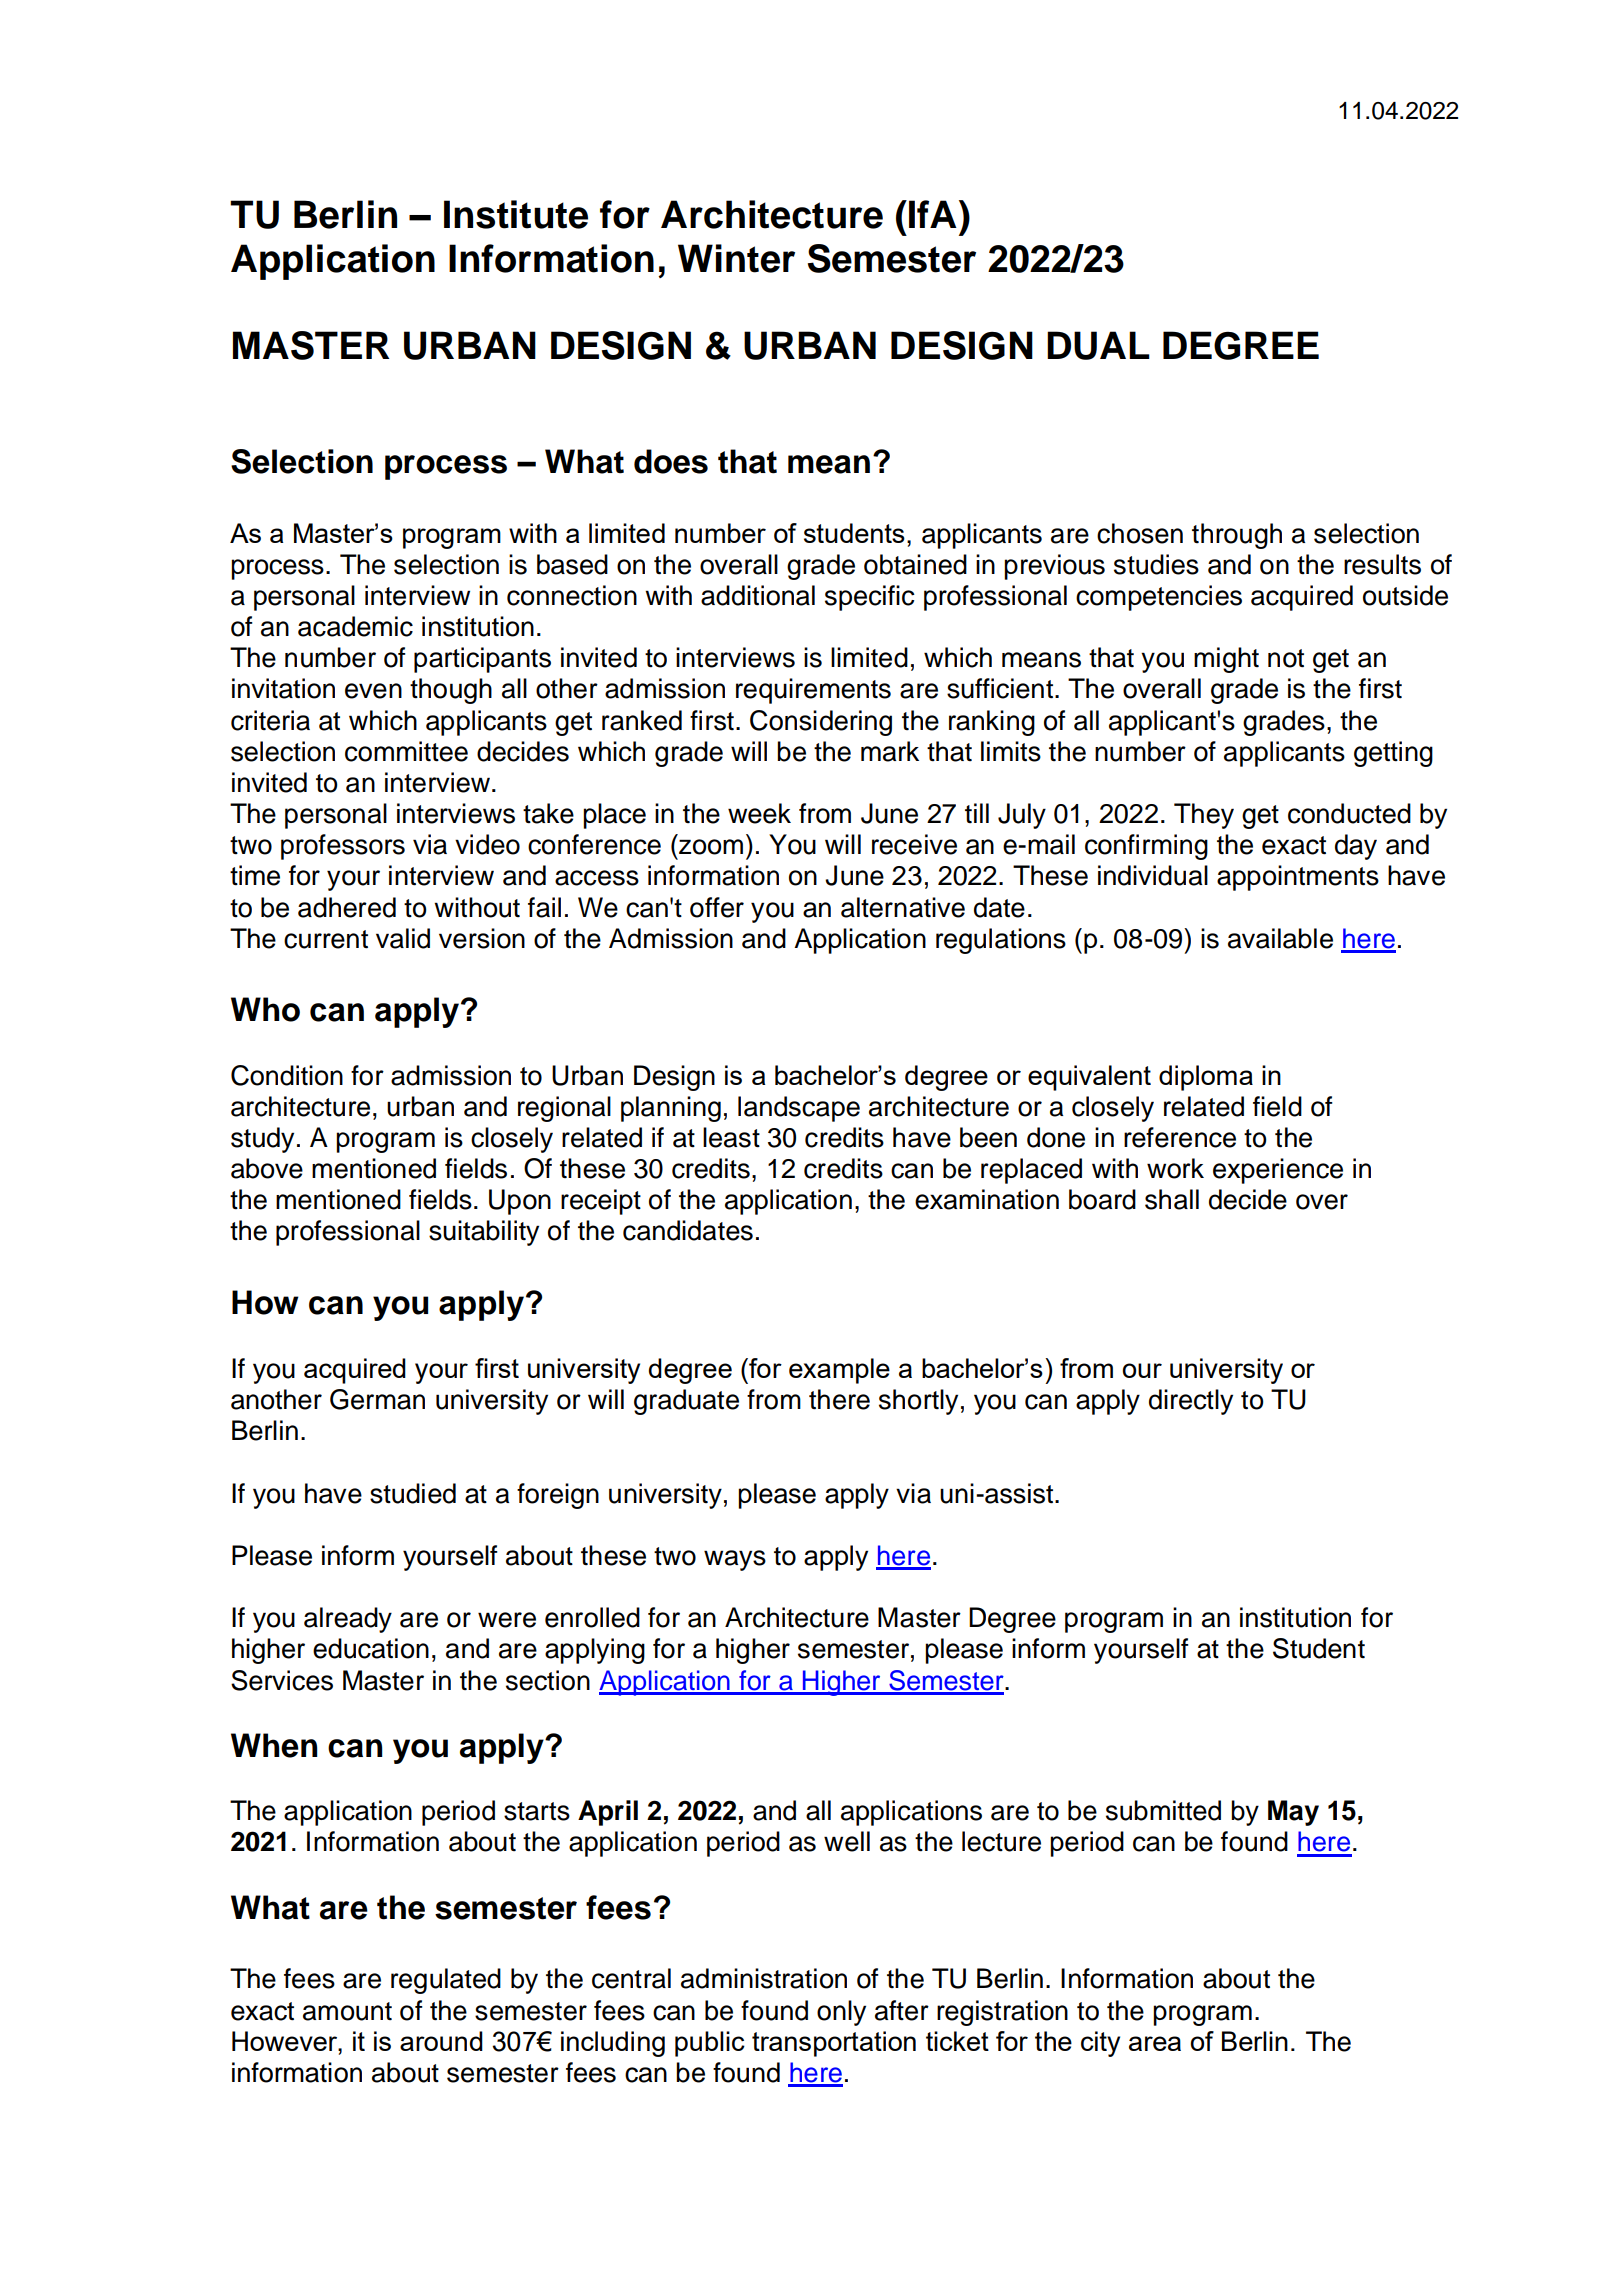  Describe the element at coordinates (799, 1109) in the screenshot. I see `landscape` at that location.
